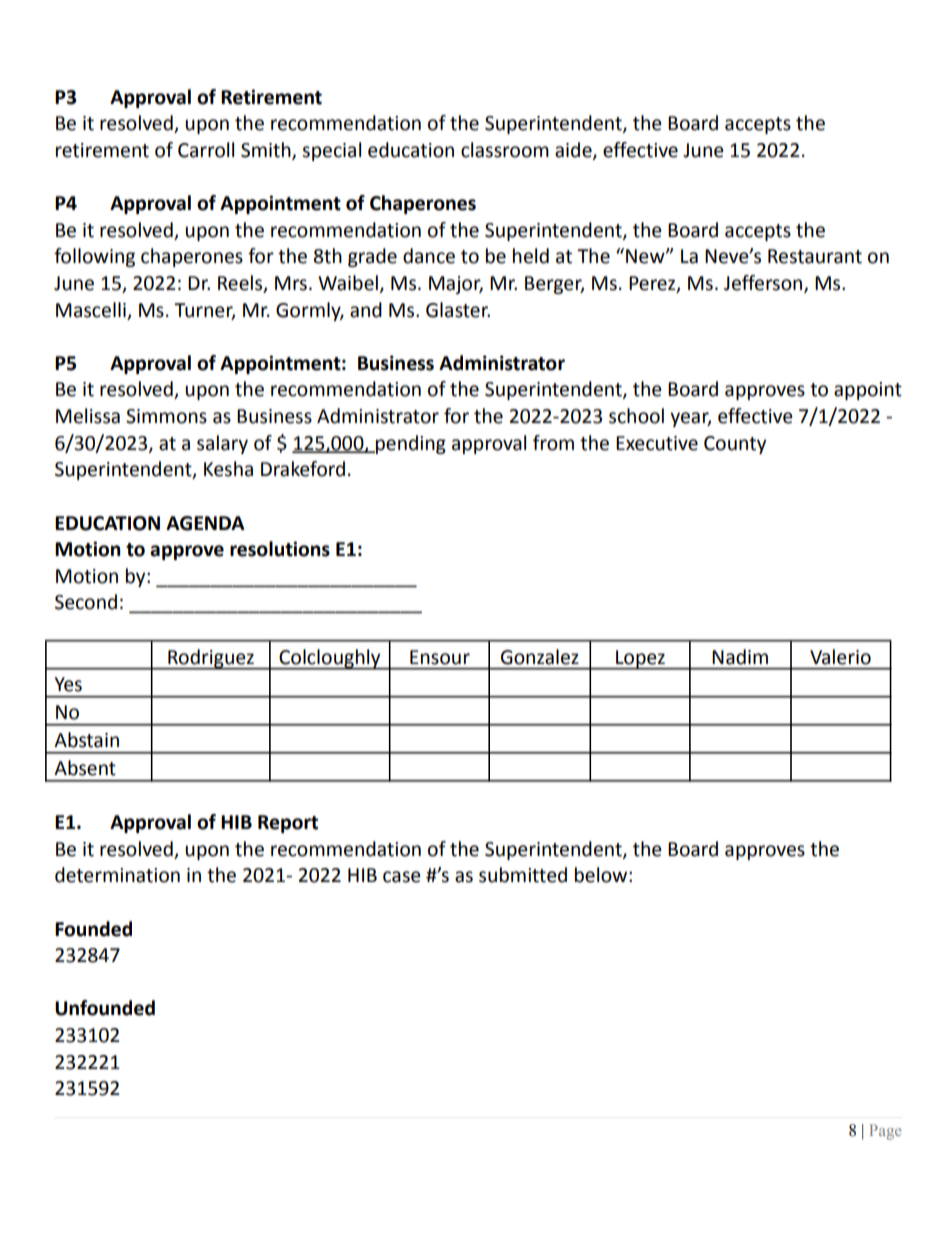  What do you see at coordinates (505, 150) in the page?
I see `classroom` at bounding box center [505, 150].
